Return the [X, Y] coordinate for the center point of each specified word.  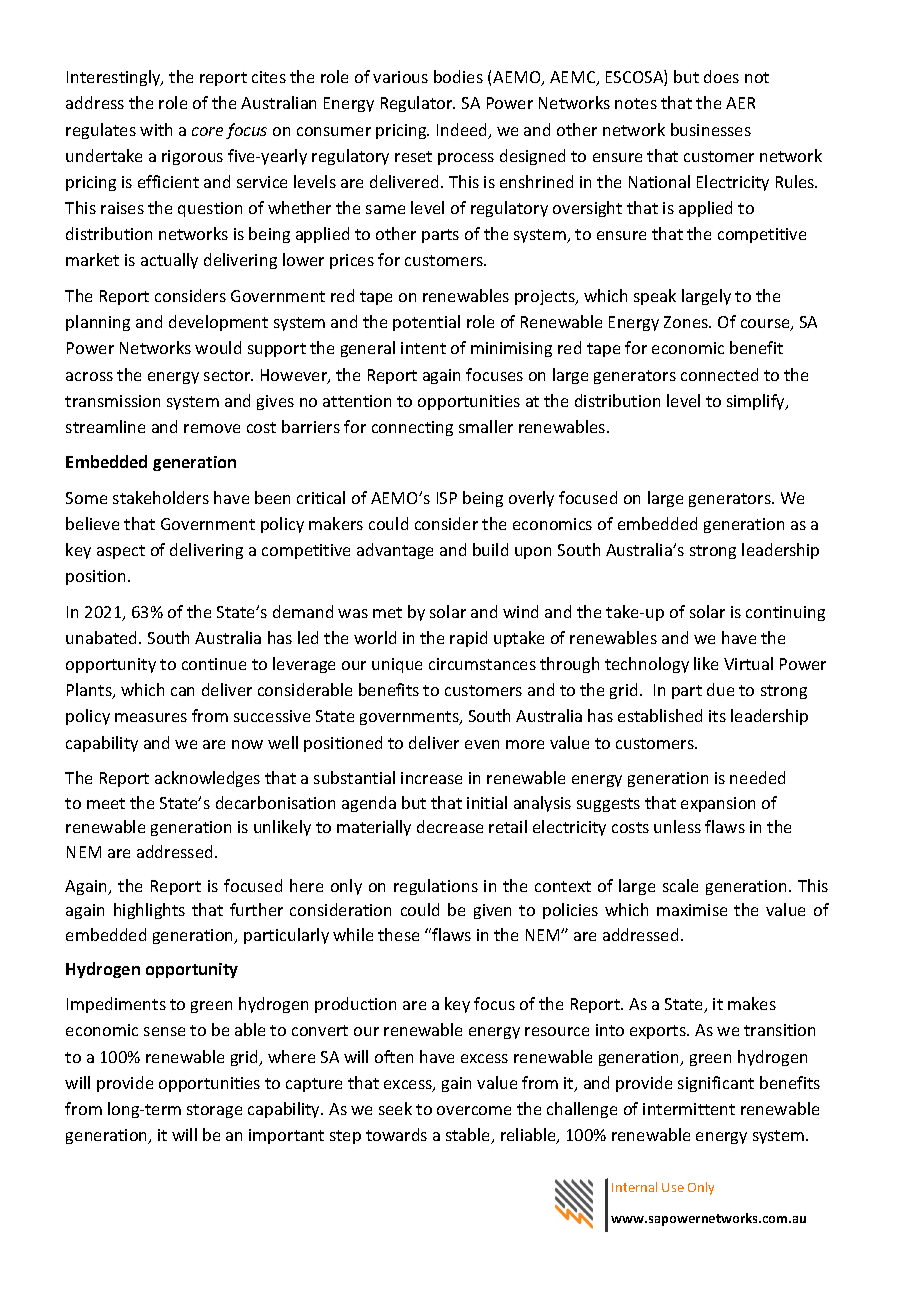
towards [396, 1134]
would [218, 347]
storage [214, 1111]
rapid [468, 639]
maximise [692, 910]
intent [423, 348]
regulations [436, 887]
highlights [149, 911]
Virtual [748, 663]
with [156, 129]
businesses [711, 129]
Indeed [463, 131]
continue [214, 664]
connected [719, 374]
